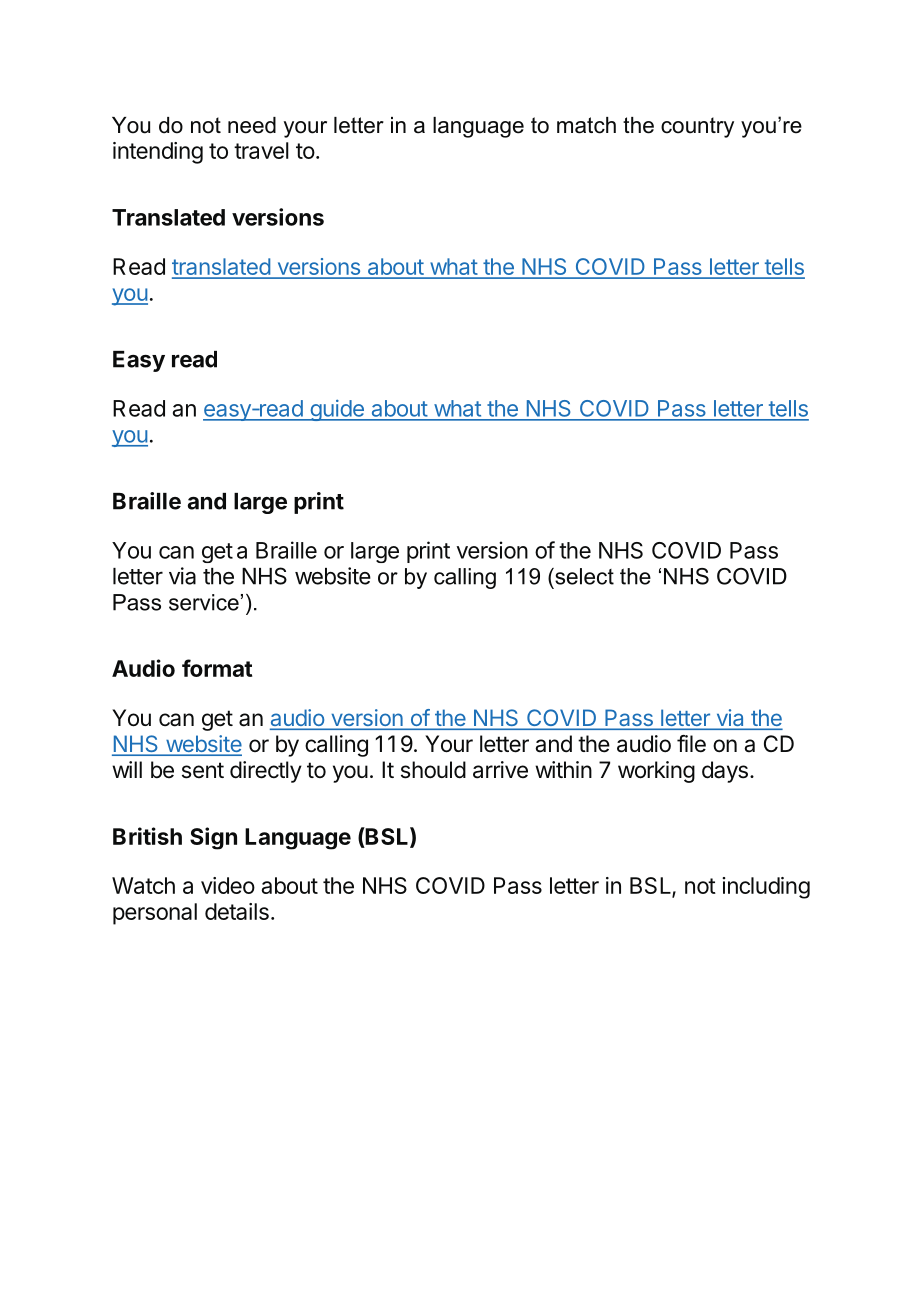 The height and width of the screenshot is (1308, 924). What do you see at coordinates (261, 150) in the screenshot?
I see `travel` at bounding box center [261, 150].
